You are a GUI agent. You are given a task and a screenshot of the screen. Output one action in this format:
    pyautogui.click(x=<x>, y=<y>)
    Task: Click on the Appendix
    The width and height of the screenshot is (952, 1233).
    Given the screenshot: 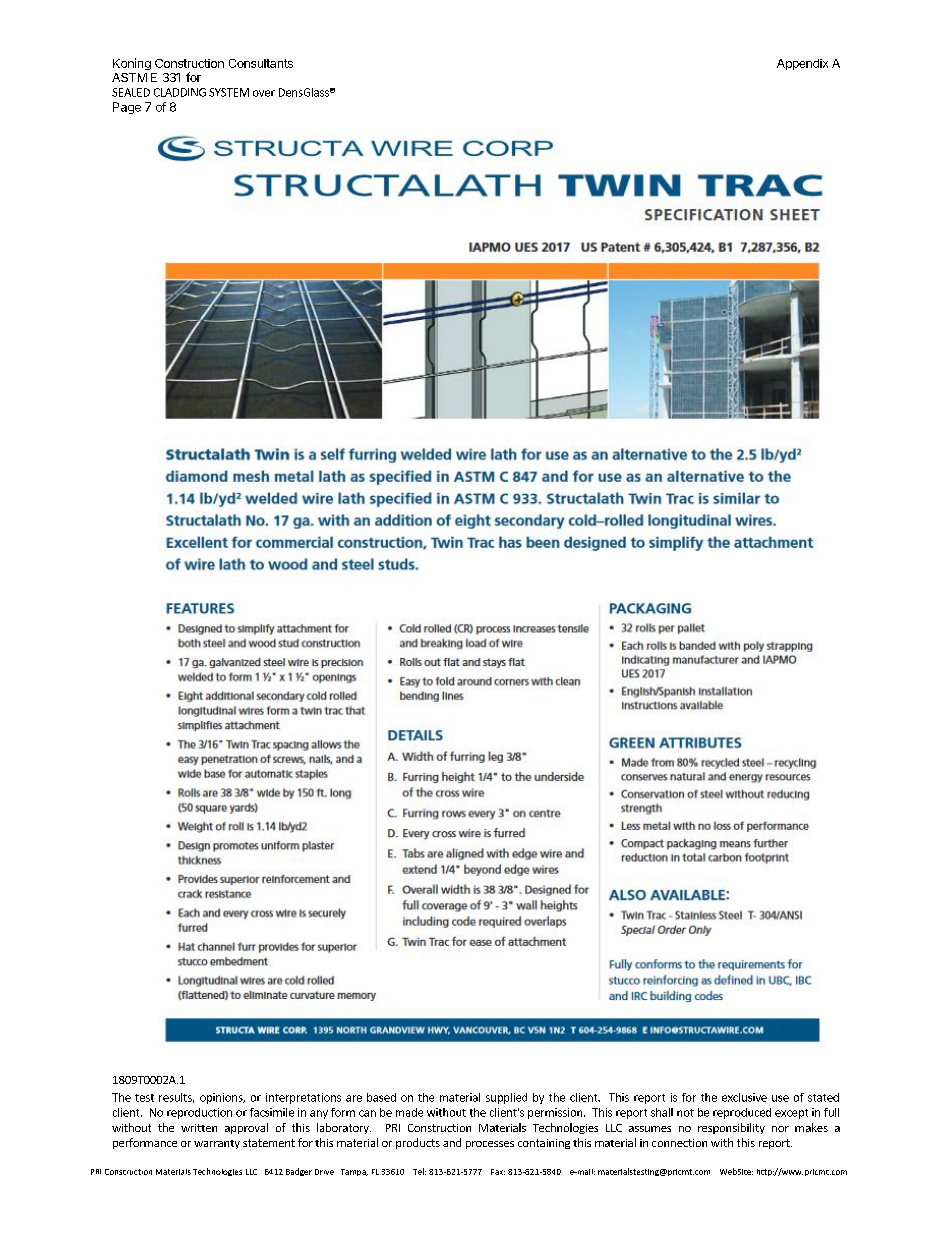 What is the action you would take?
    pyautogui.click(x=802, y=64)
